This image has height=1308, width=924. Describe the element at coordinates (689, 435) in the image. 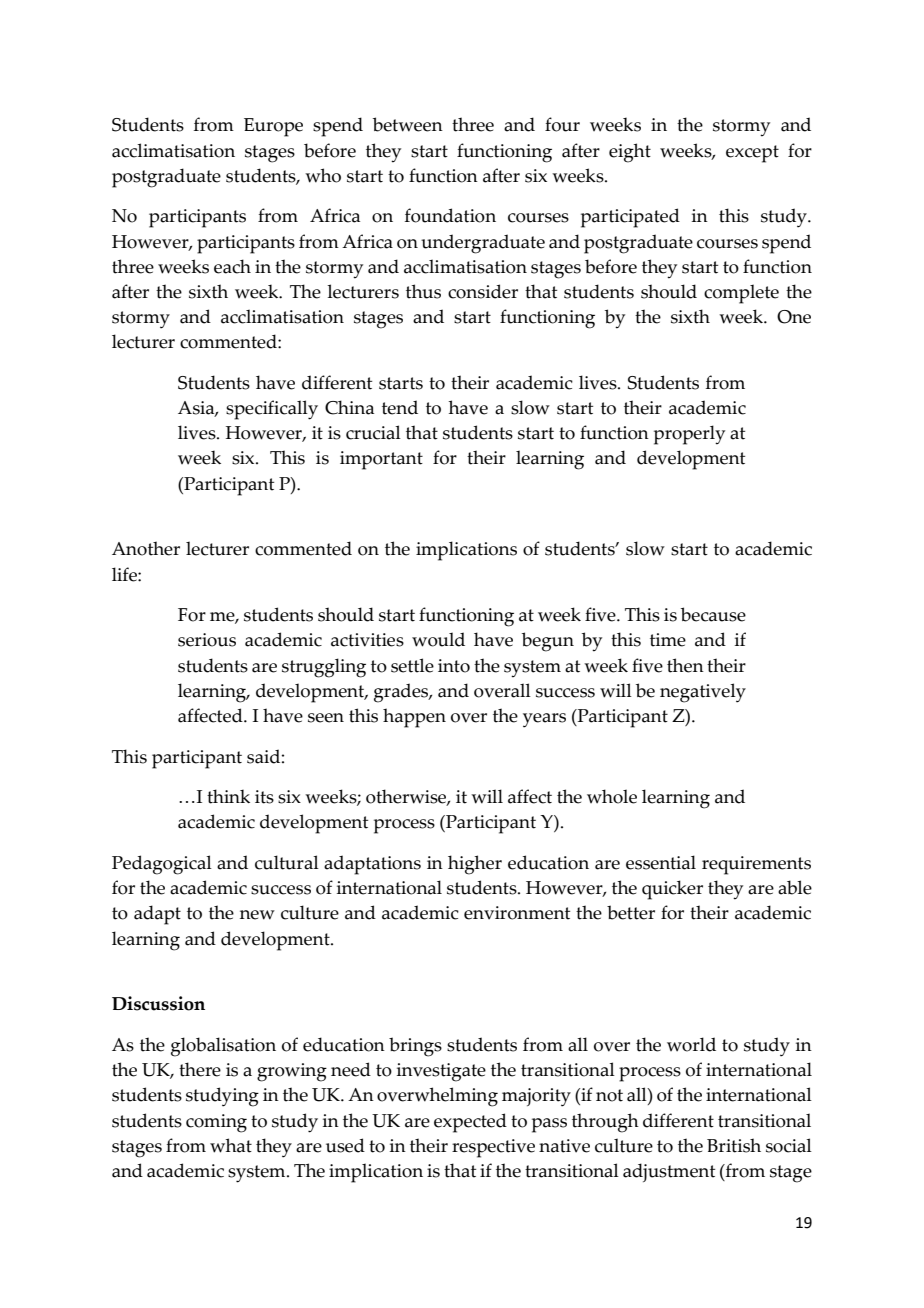

I see `properly` at that location.
